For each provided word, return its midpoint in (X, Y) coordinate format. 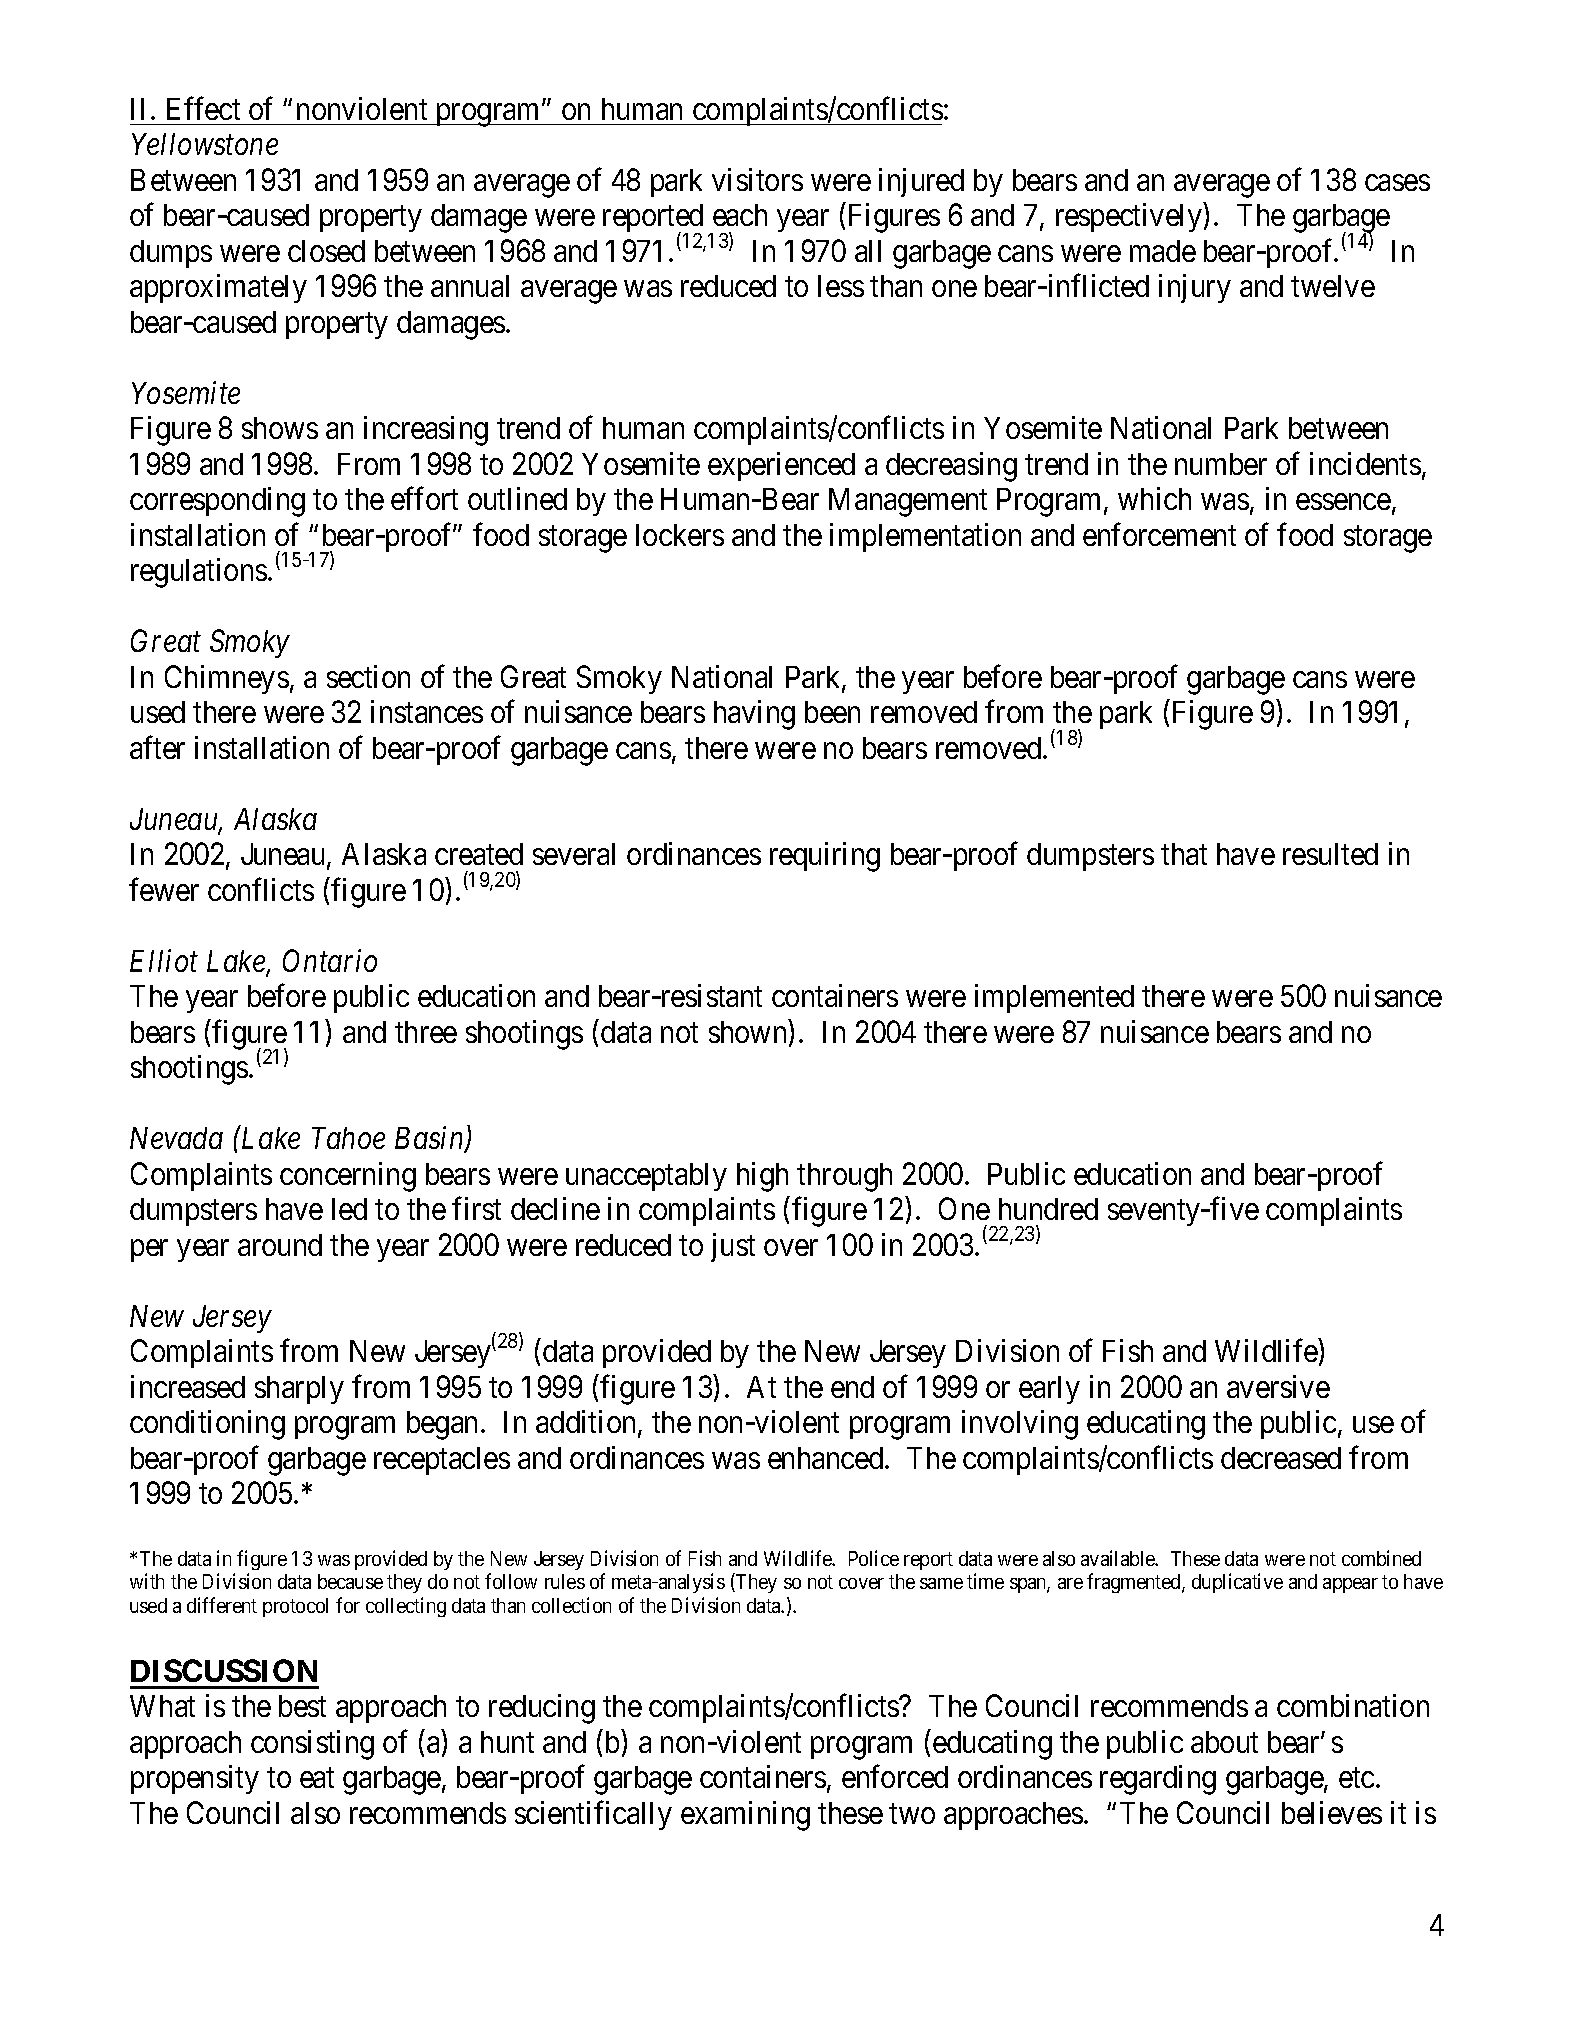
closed (326, 251)
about (1224, 1742)
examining (745, 1816)
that (1184, 854)
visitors (757, 179)
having (754, 715)
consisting (312, 1745)
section (368, 676)
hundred (1048, 1209)
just (733, 1247)
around (280, 1245)
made (1163, 251)
